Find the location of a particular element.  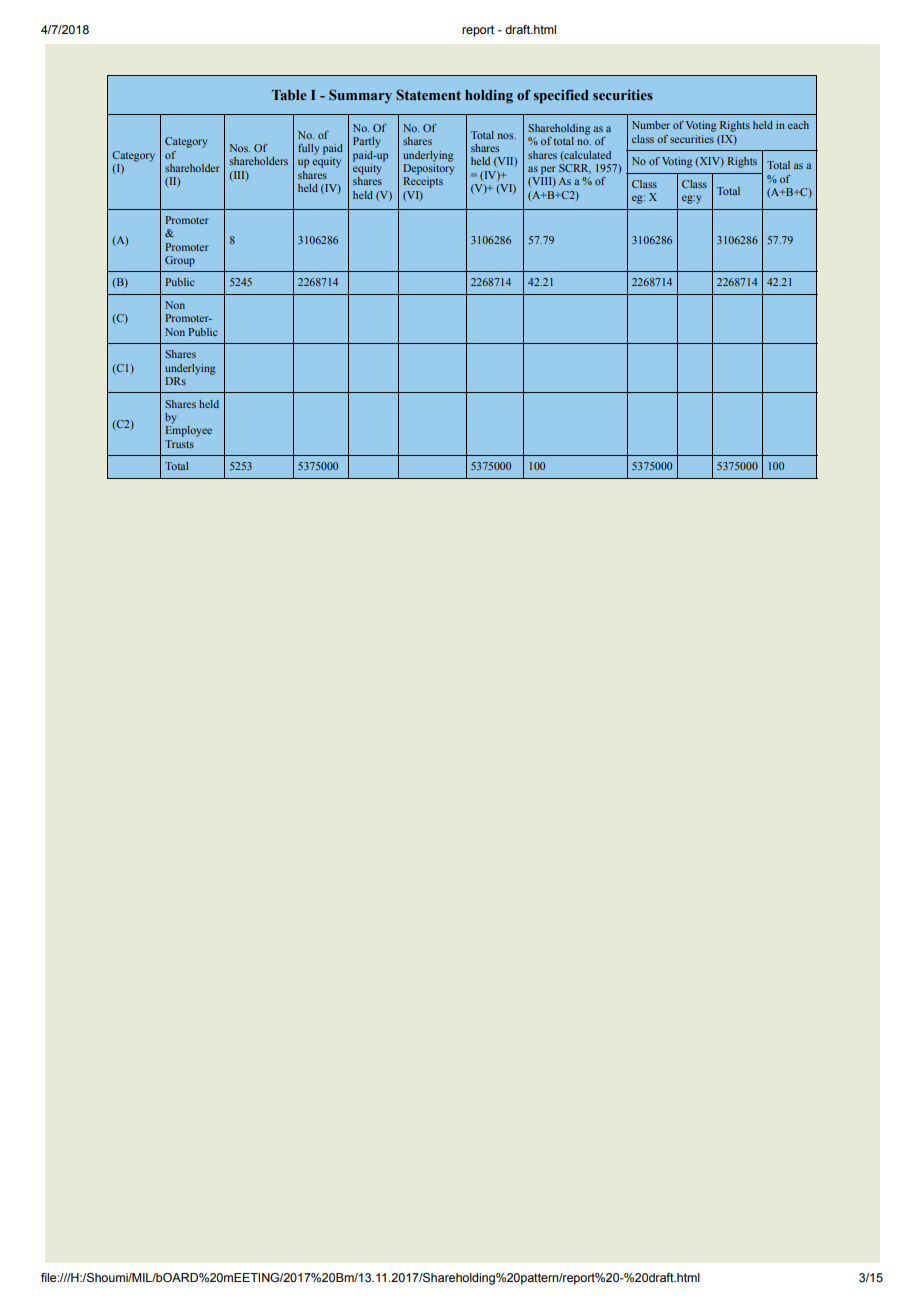

Trusts is located at coordinates (179, 444).
